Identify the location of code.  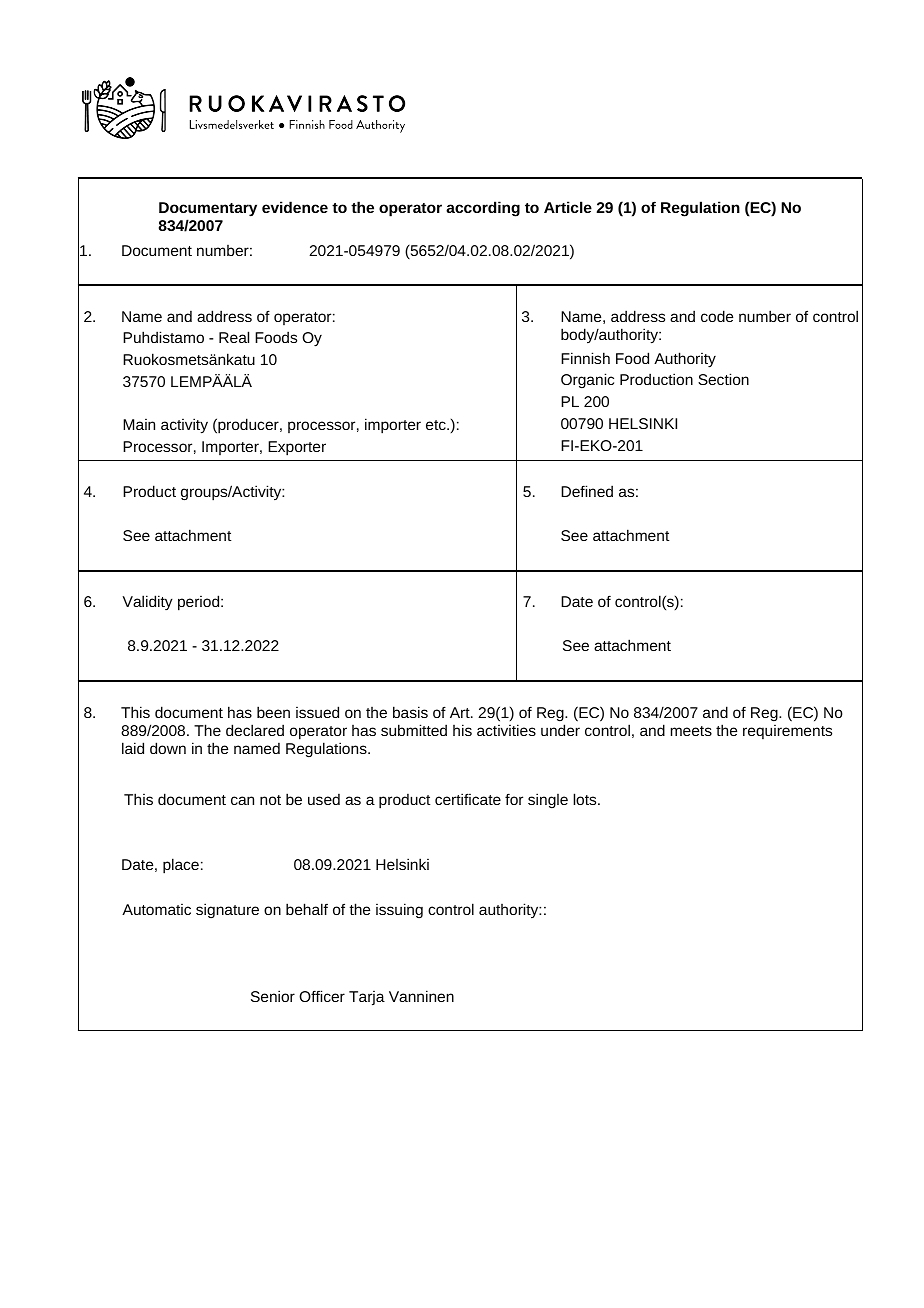
(717, 316).
